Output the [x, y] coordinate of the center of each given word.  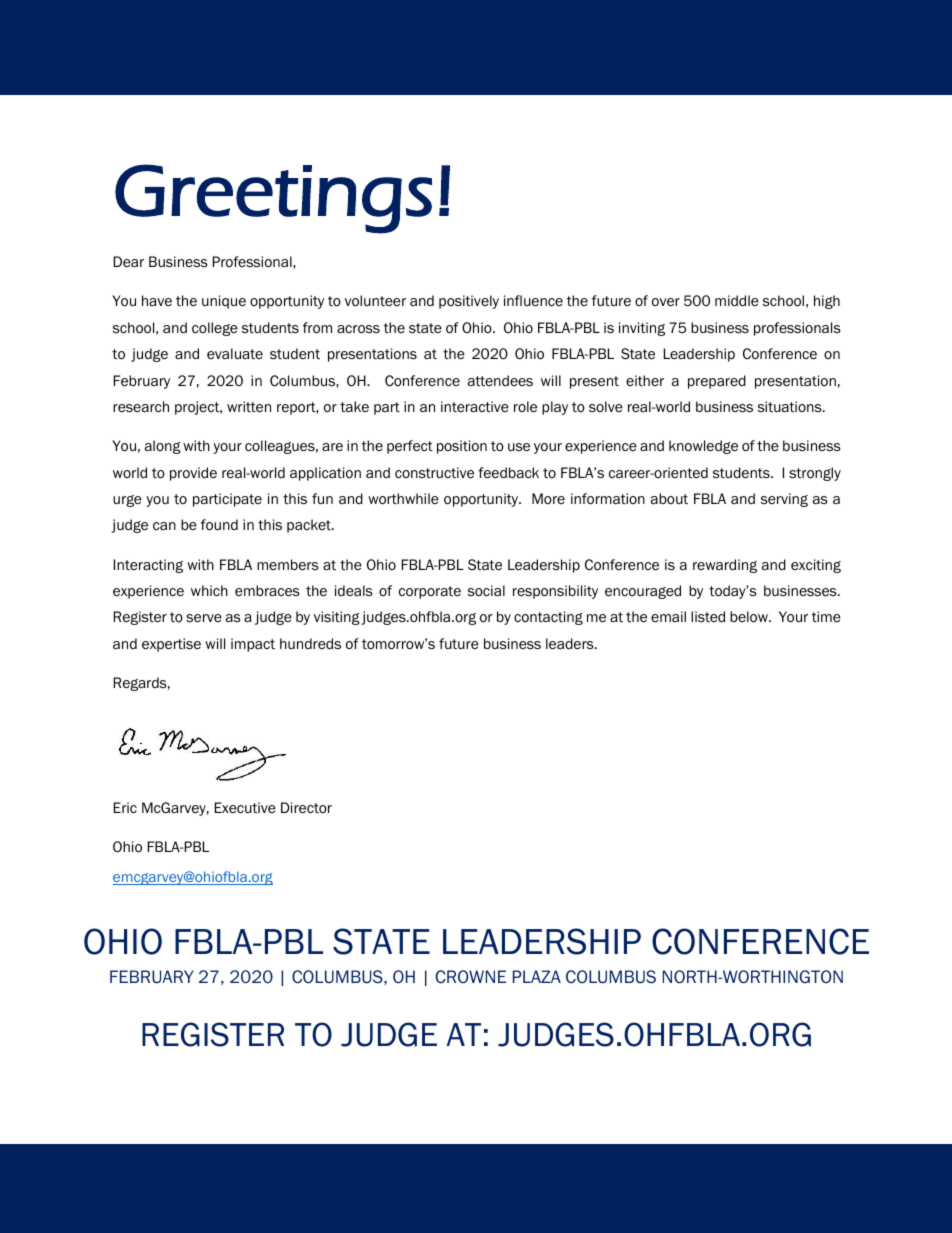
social [486, 590]
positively [469, 302]
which [209, 590]
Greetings [273, 199]
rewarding [725, 566]
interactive [475, 406]
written [249, 407]
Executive [245, 807]
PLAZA [537, 976]
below [750, 617]
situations [791, 406]
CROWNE [471, 976]
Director [306, 808]
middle [737, 300]
